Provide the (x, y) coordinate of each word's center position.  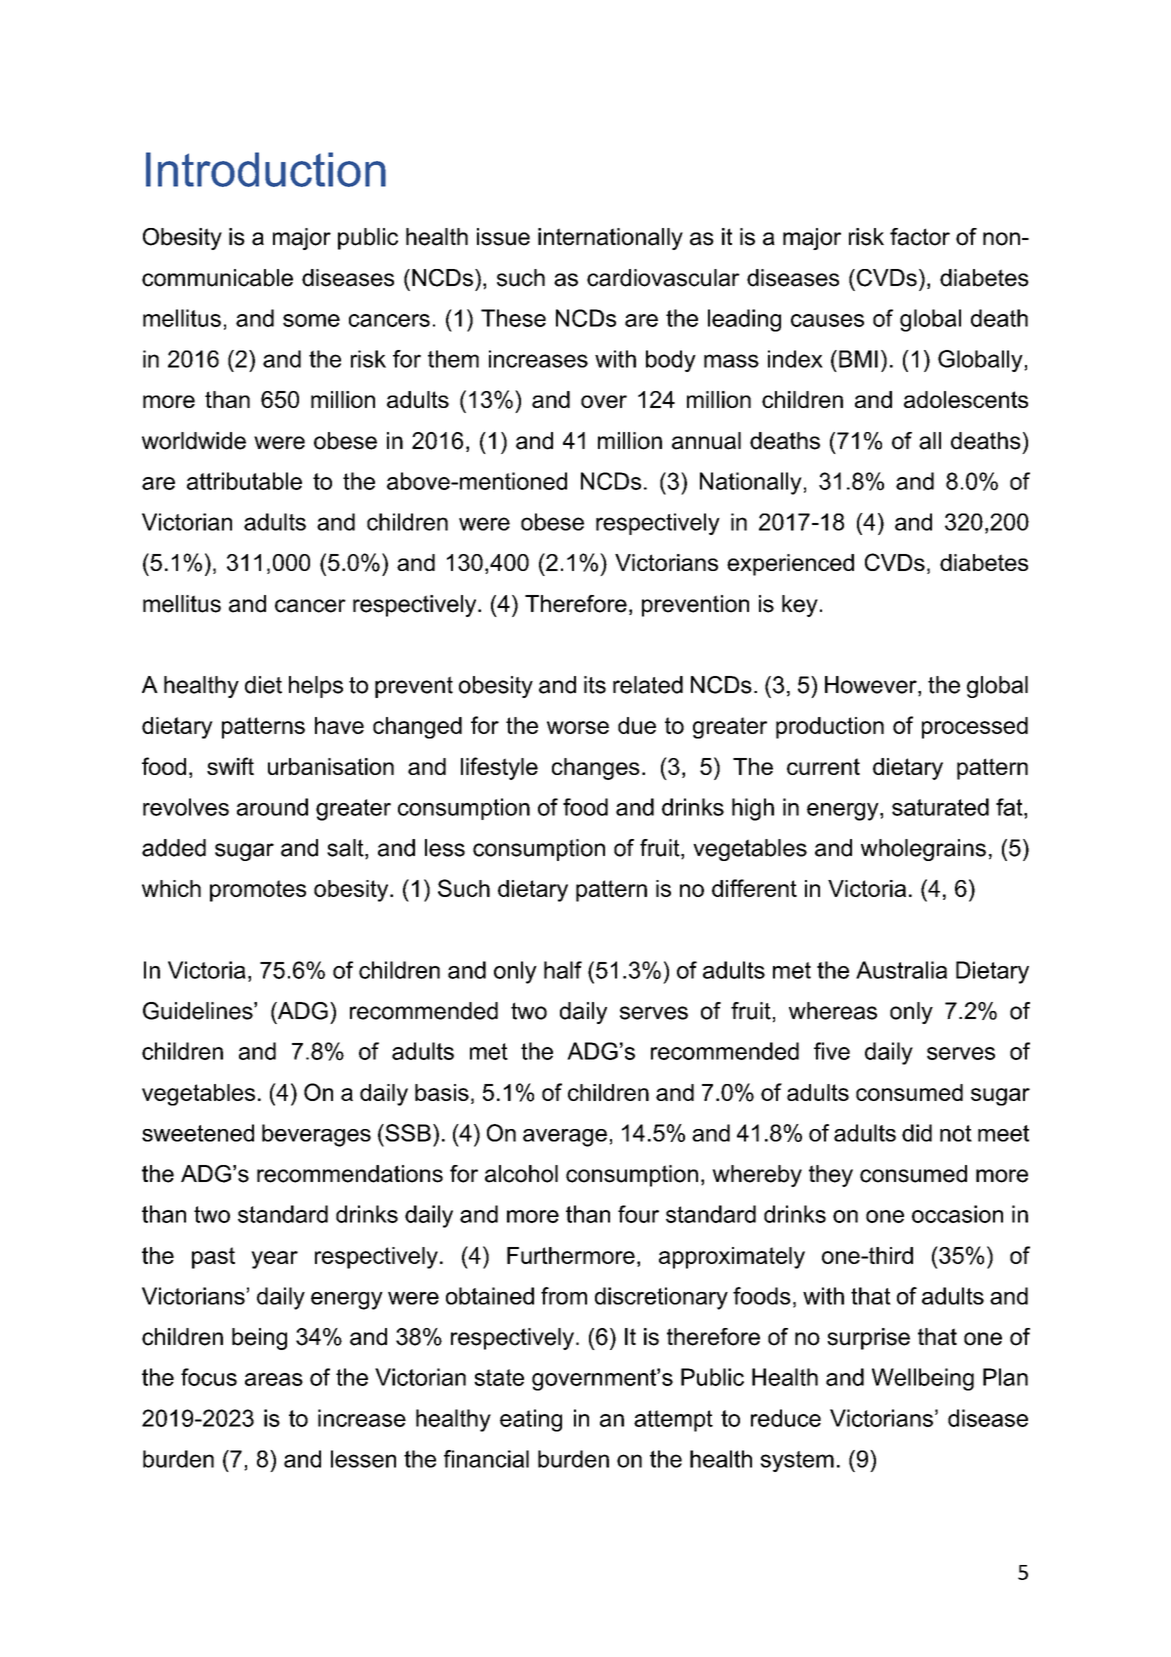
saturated (940, 807)
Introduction (266, 169)
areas (274, 1379)
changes (596, 769)
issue (503, 237)
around (272, 807)
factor (920, 237)
